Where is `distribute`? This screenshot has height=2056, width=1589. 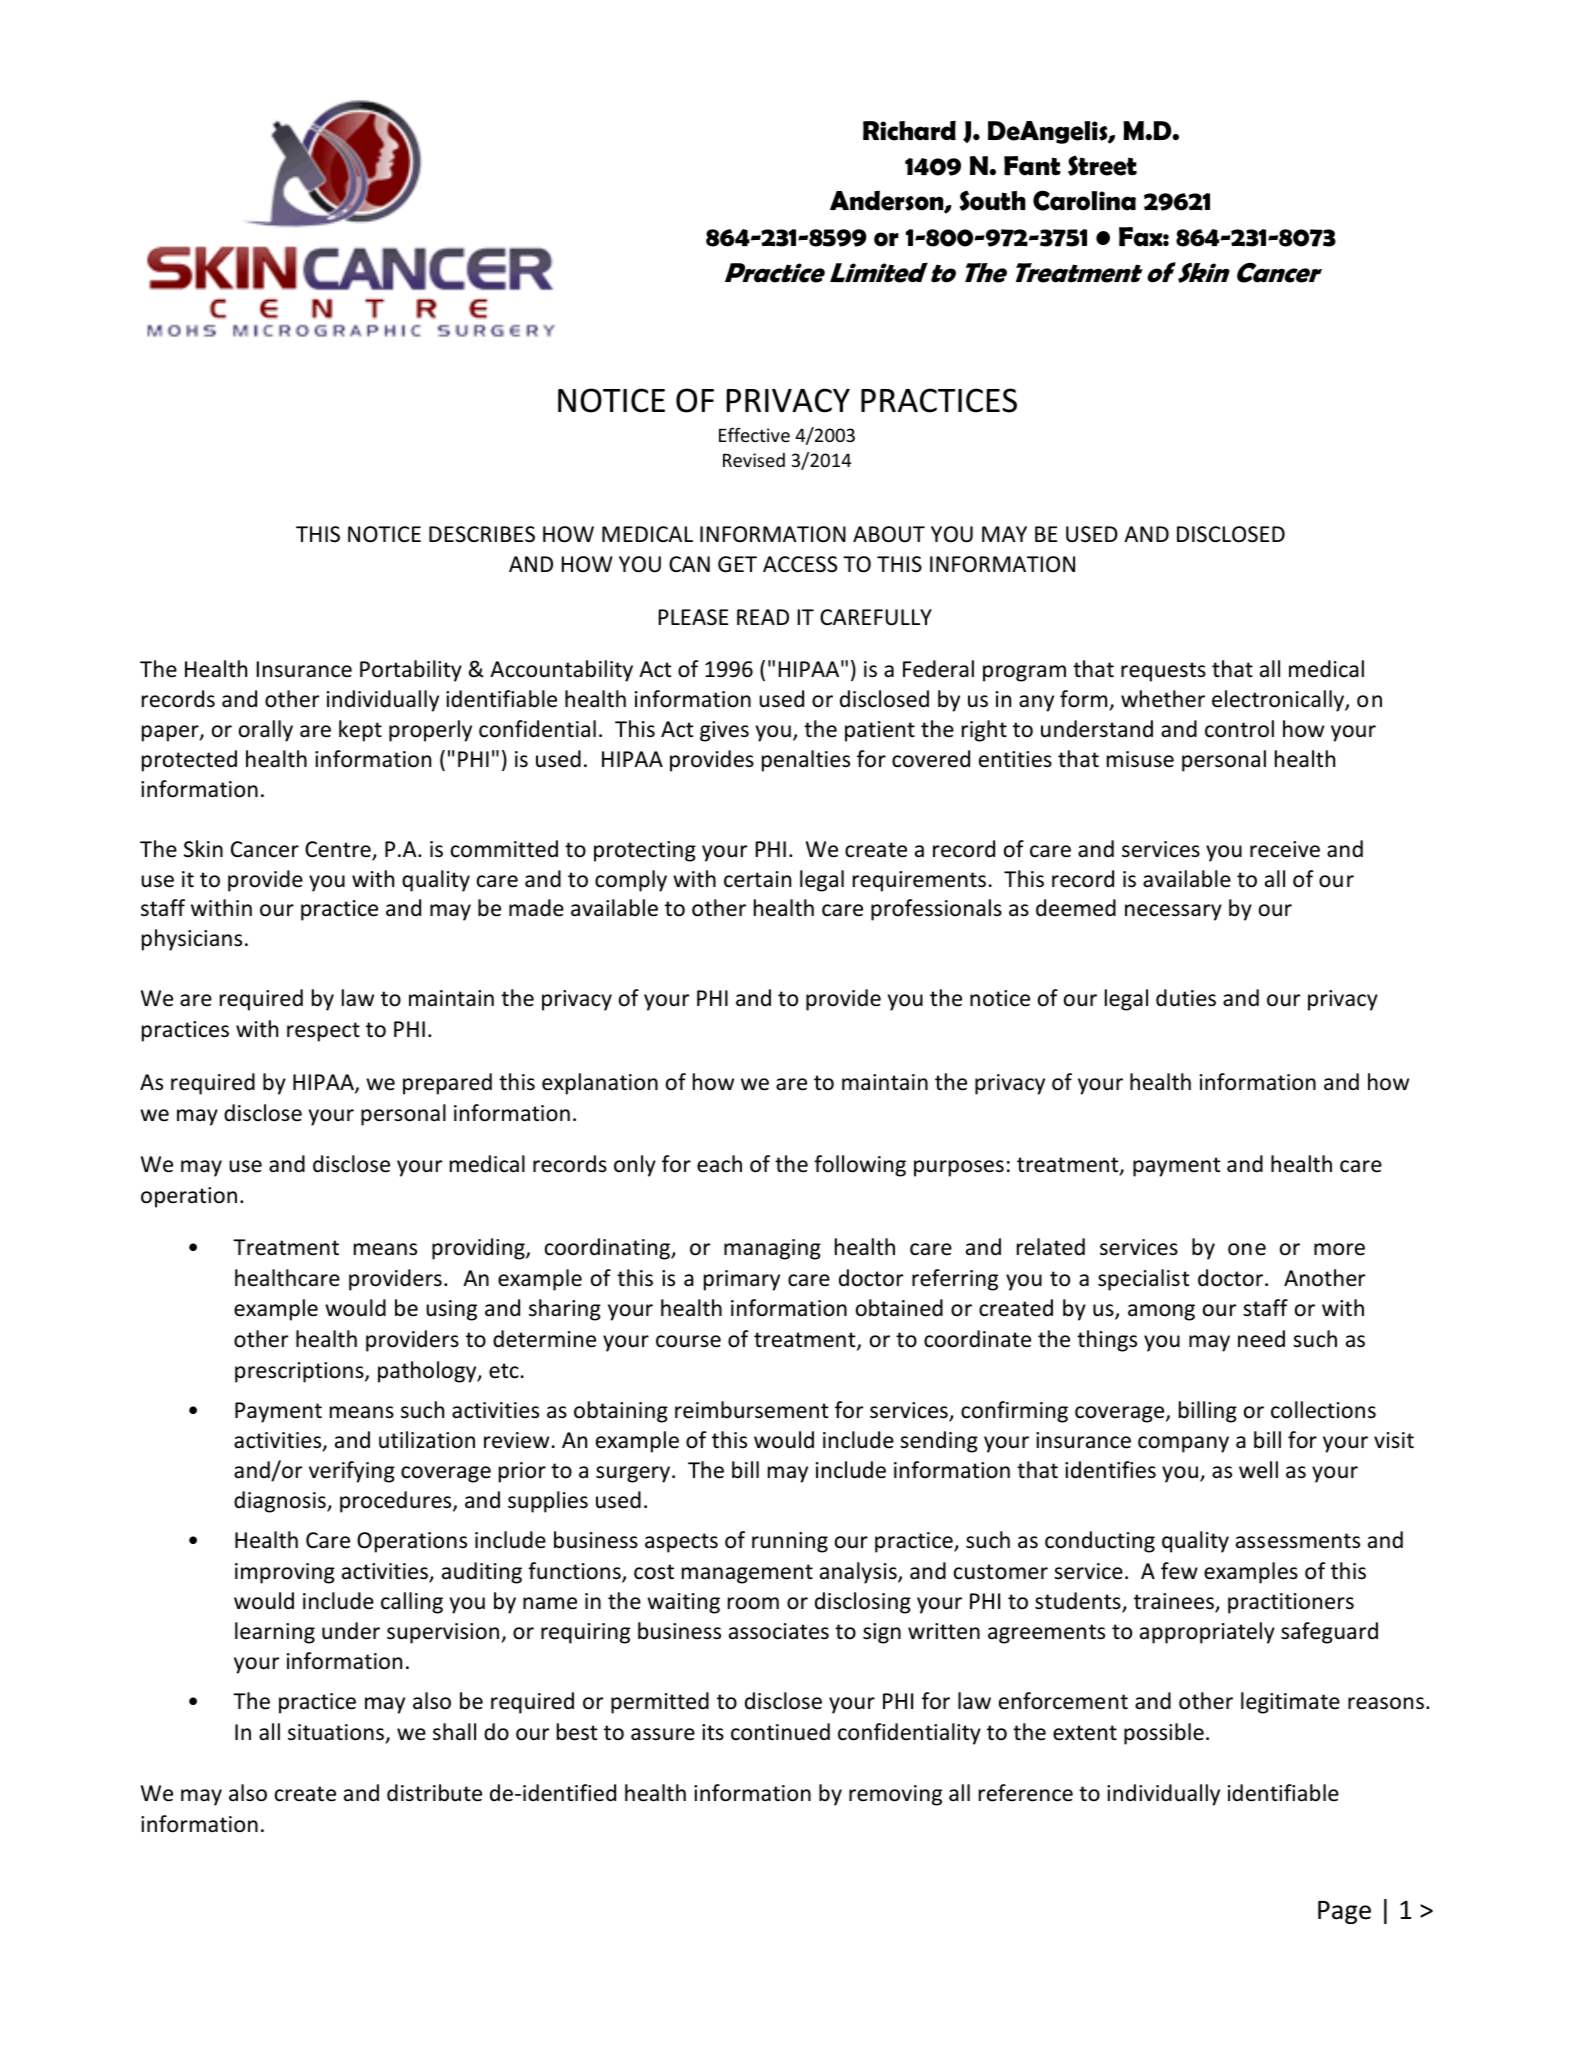
distribute is located at coordinates (434, 1793).
